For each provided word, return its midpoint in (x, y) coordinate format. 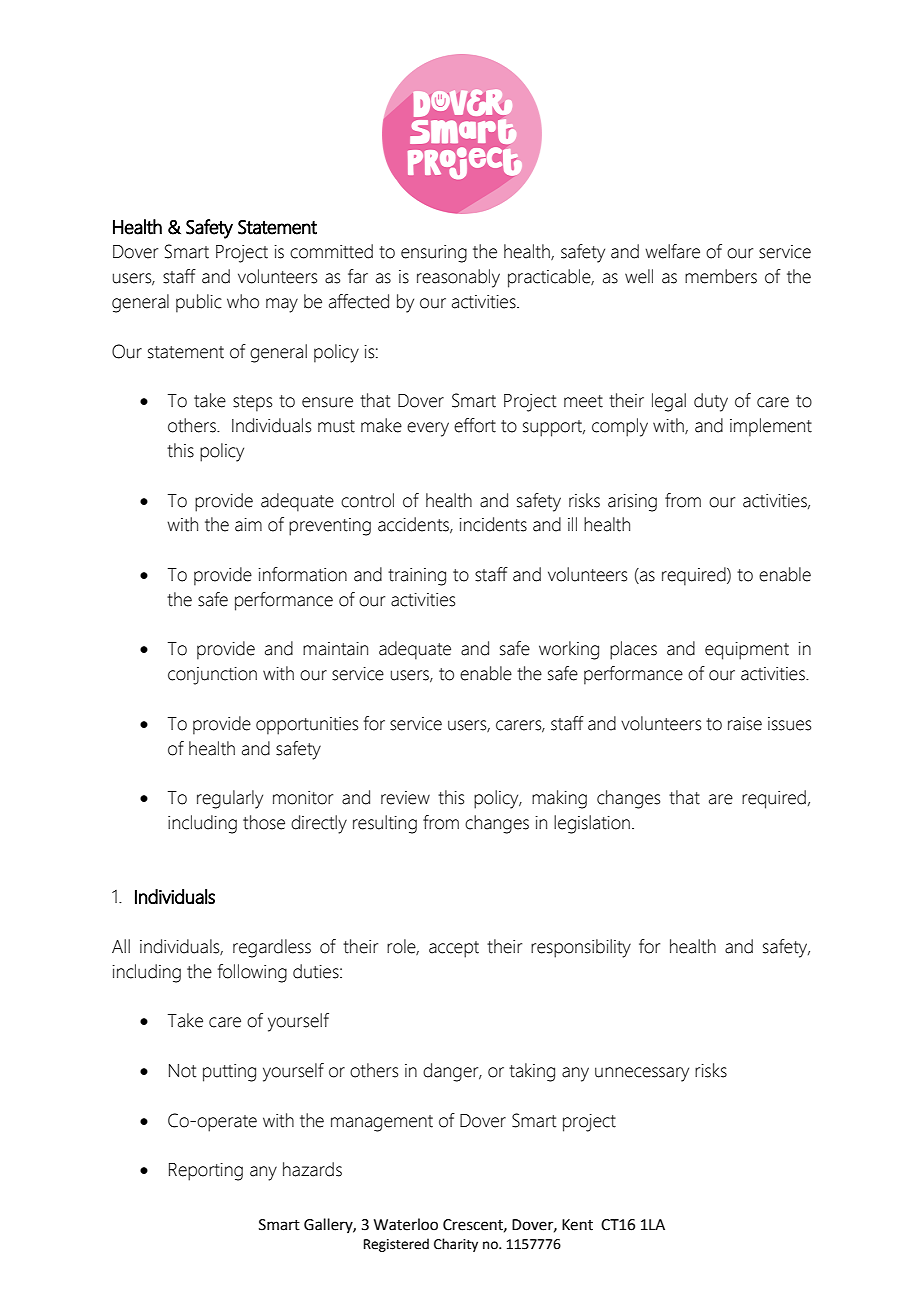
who (243, 301)
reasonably (458, 278)
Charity (456, 1245)
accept (454, 949)
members (721, 276)
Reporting (206, 1172)
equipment (747, 651)
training (417, 577)
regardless (272, 948)
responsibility (581, 948)
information (303, 574)
